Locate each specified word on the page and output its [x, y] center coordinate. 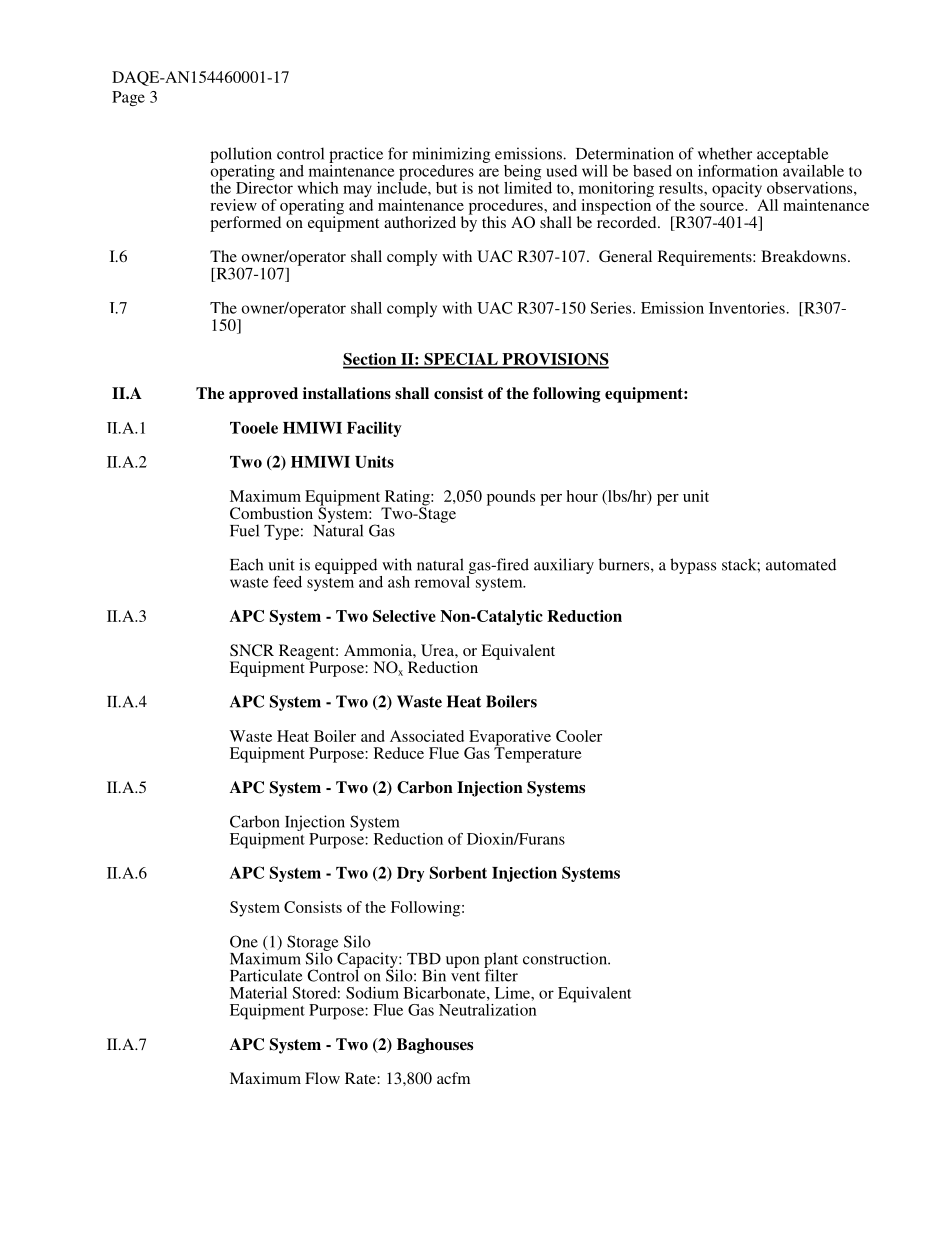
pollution [241, 156]
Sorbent [458, 872]
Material [258, 993]
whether [725, 153]
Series [612, 308]
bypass [693, 566]
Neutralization [488, 1010]
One [244, 941]
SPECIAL [461, 360]
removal [444, 580]
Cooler [579, 736]
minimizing [451, 156]
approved [263, 395]
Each [246, 564]
